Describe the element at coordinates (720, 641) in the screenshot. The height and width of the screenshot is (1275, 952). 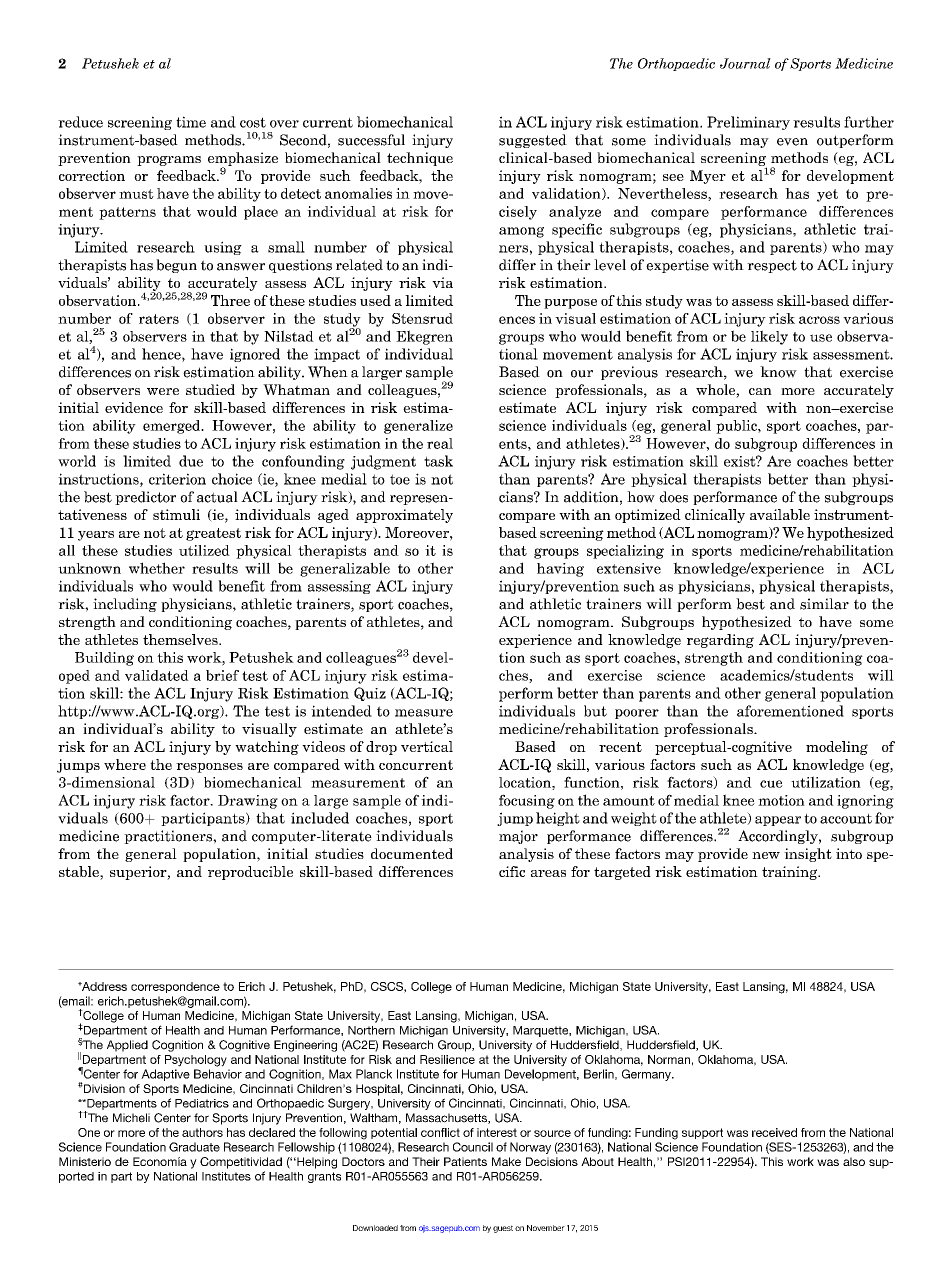
I see `regarding` at that location.
